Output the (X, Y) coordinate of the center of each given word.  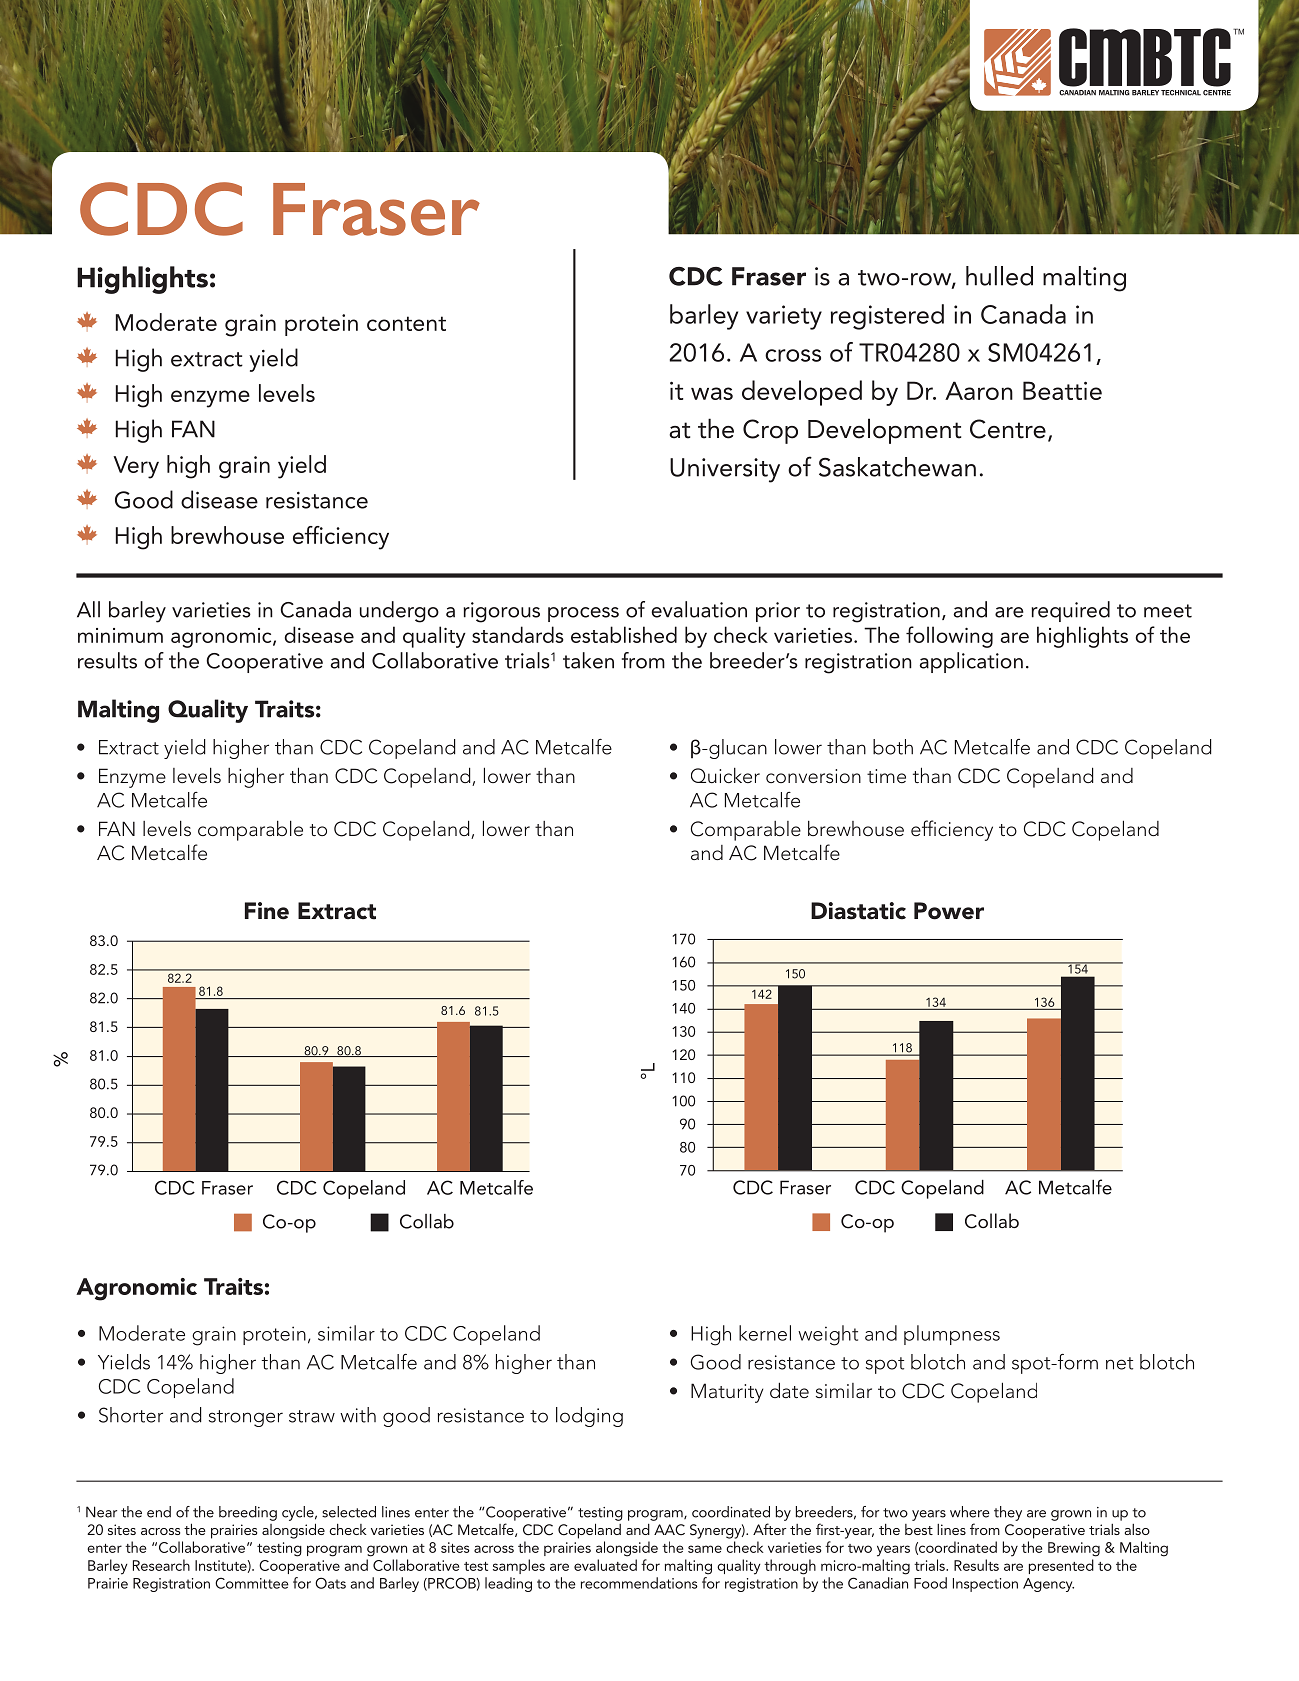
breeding (248, 1513)
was (712, 393)
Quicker (725, 775)
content (406, 323)
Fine (267, 911)
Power (949, 911)
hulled (999, 276)
